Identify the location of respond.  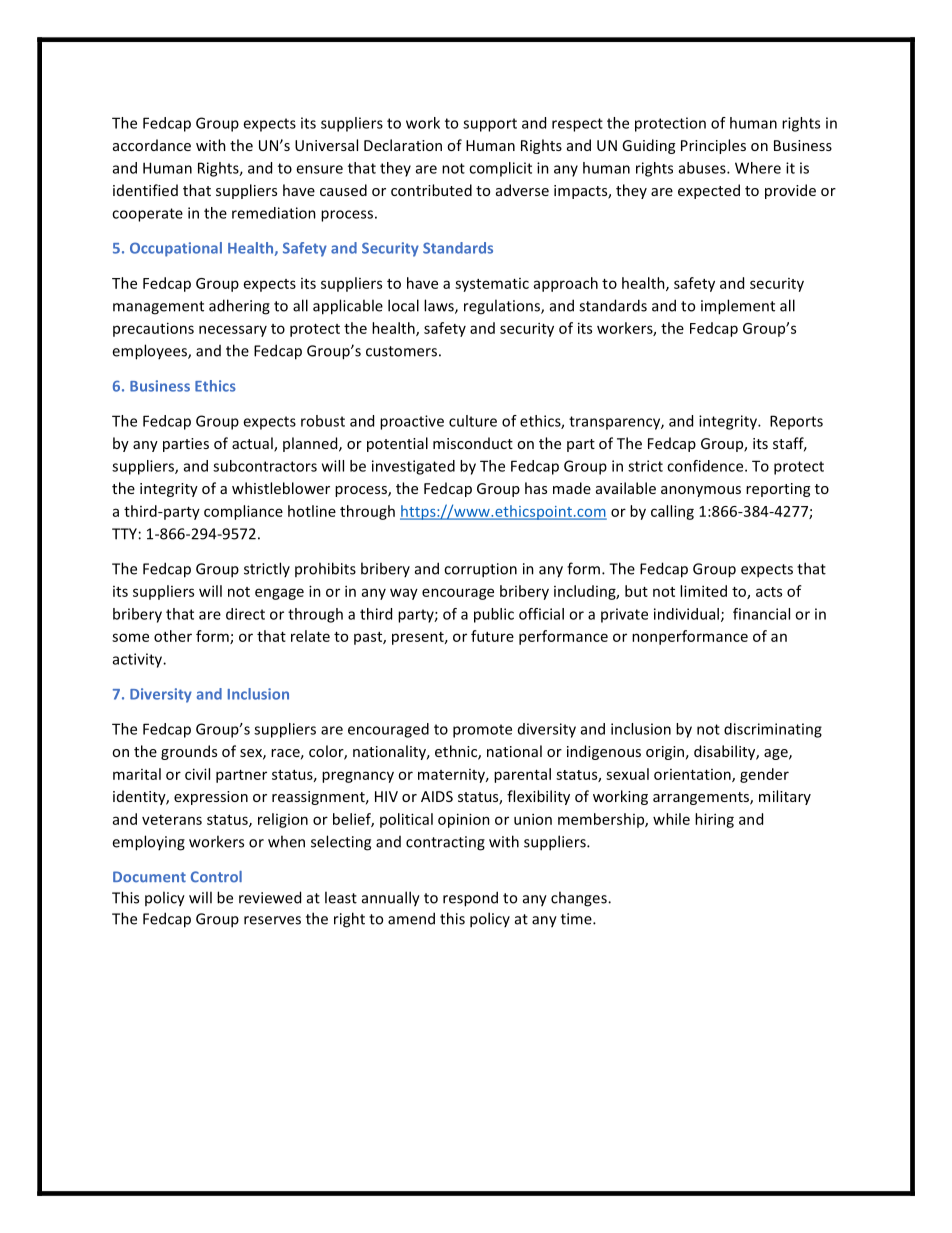
(470, 899).
